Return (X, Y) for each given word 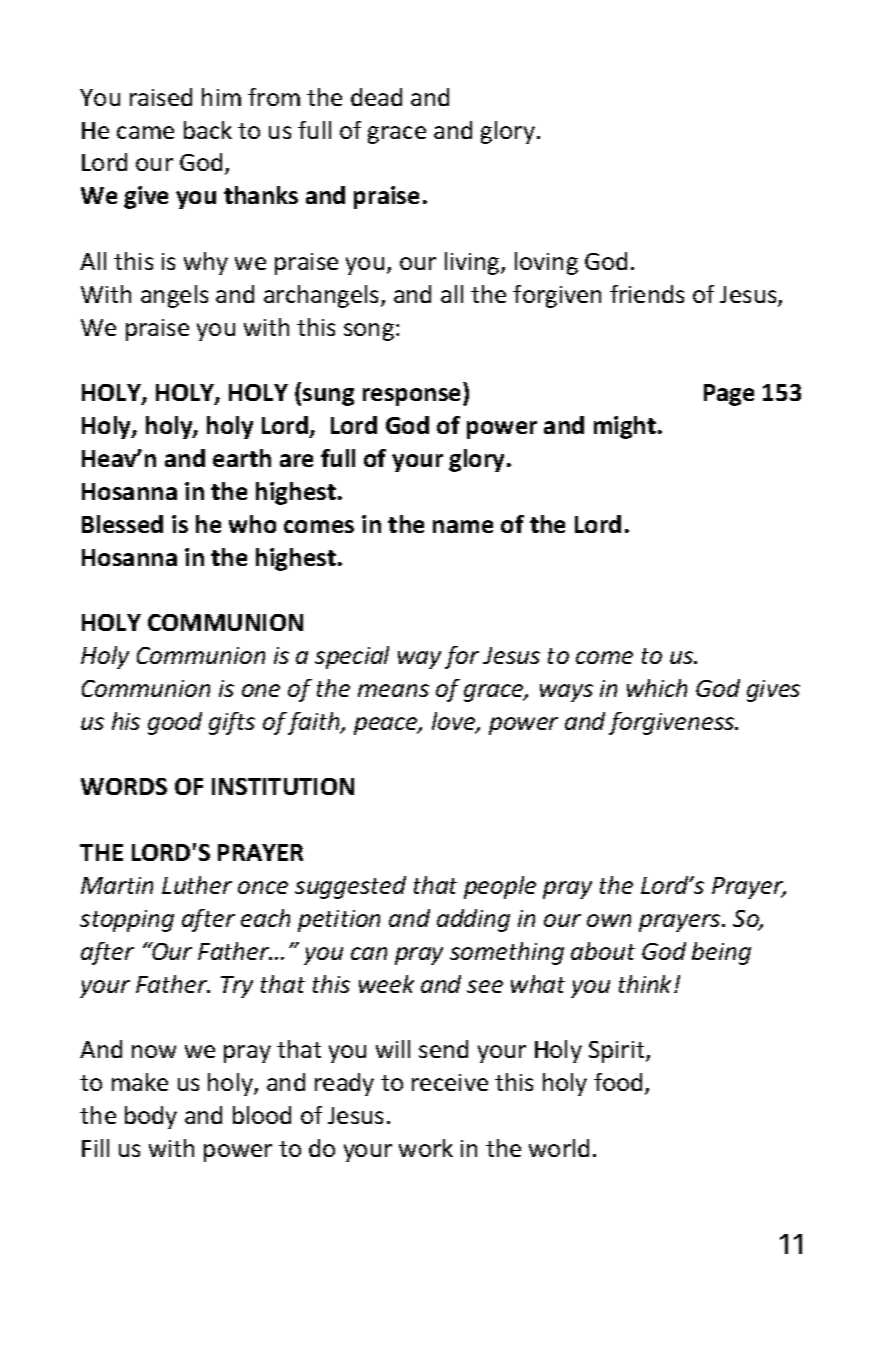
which (657, 688)
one (261, 690)
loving (546, 263)
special (352, 657)
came (145, 132)
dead (376, 97)
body (151, 1117)
